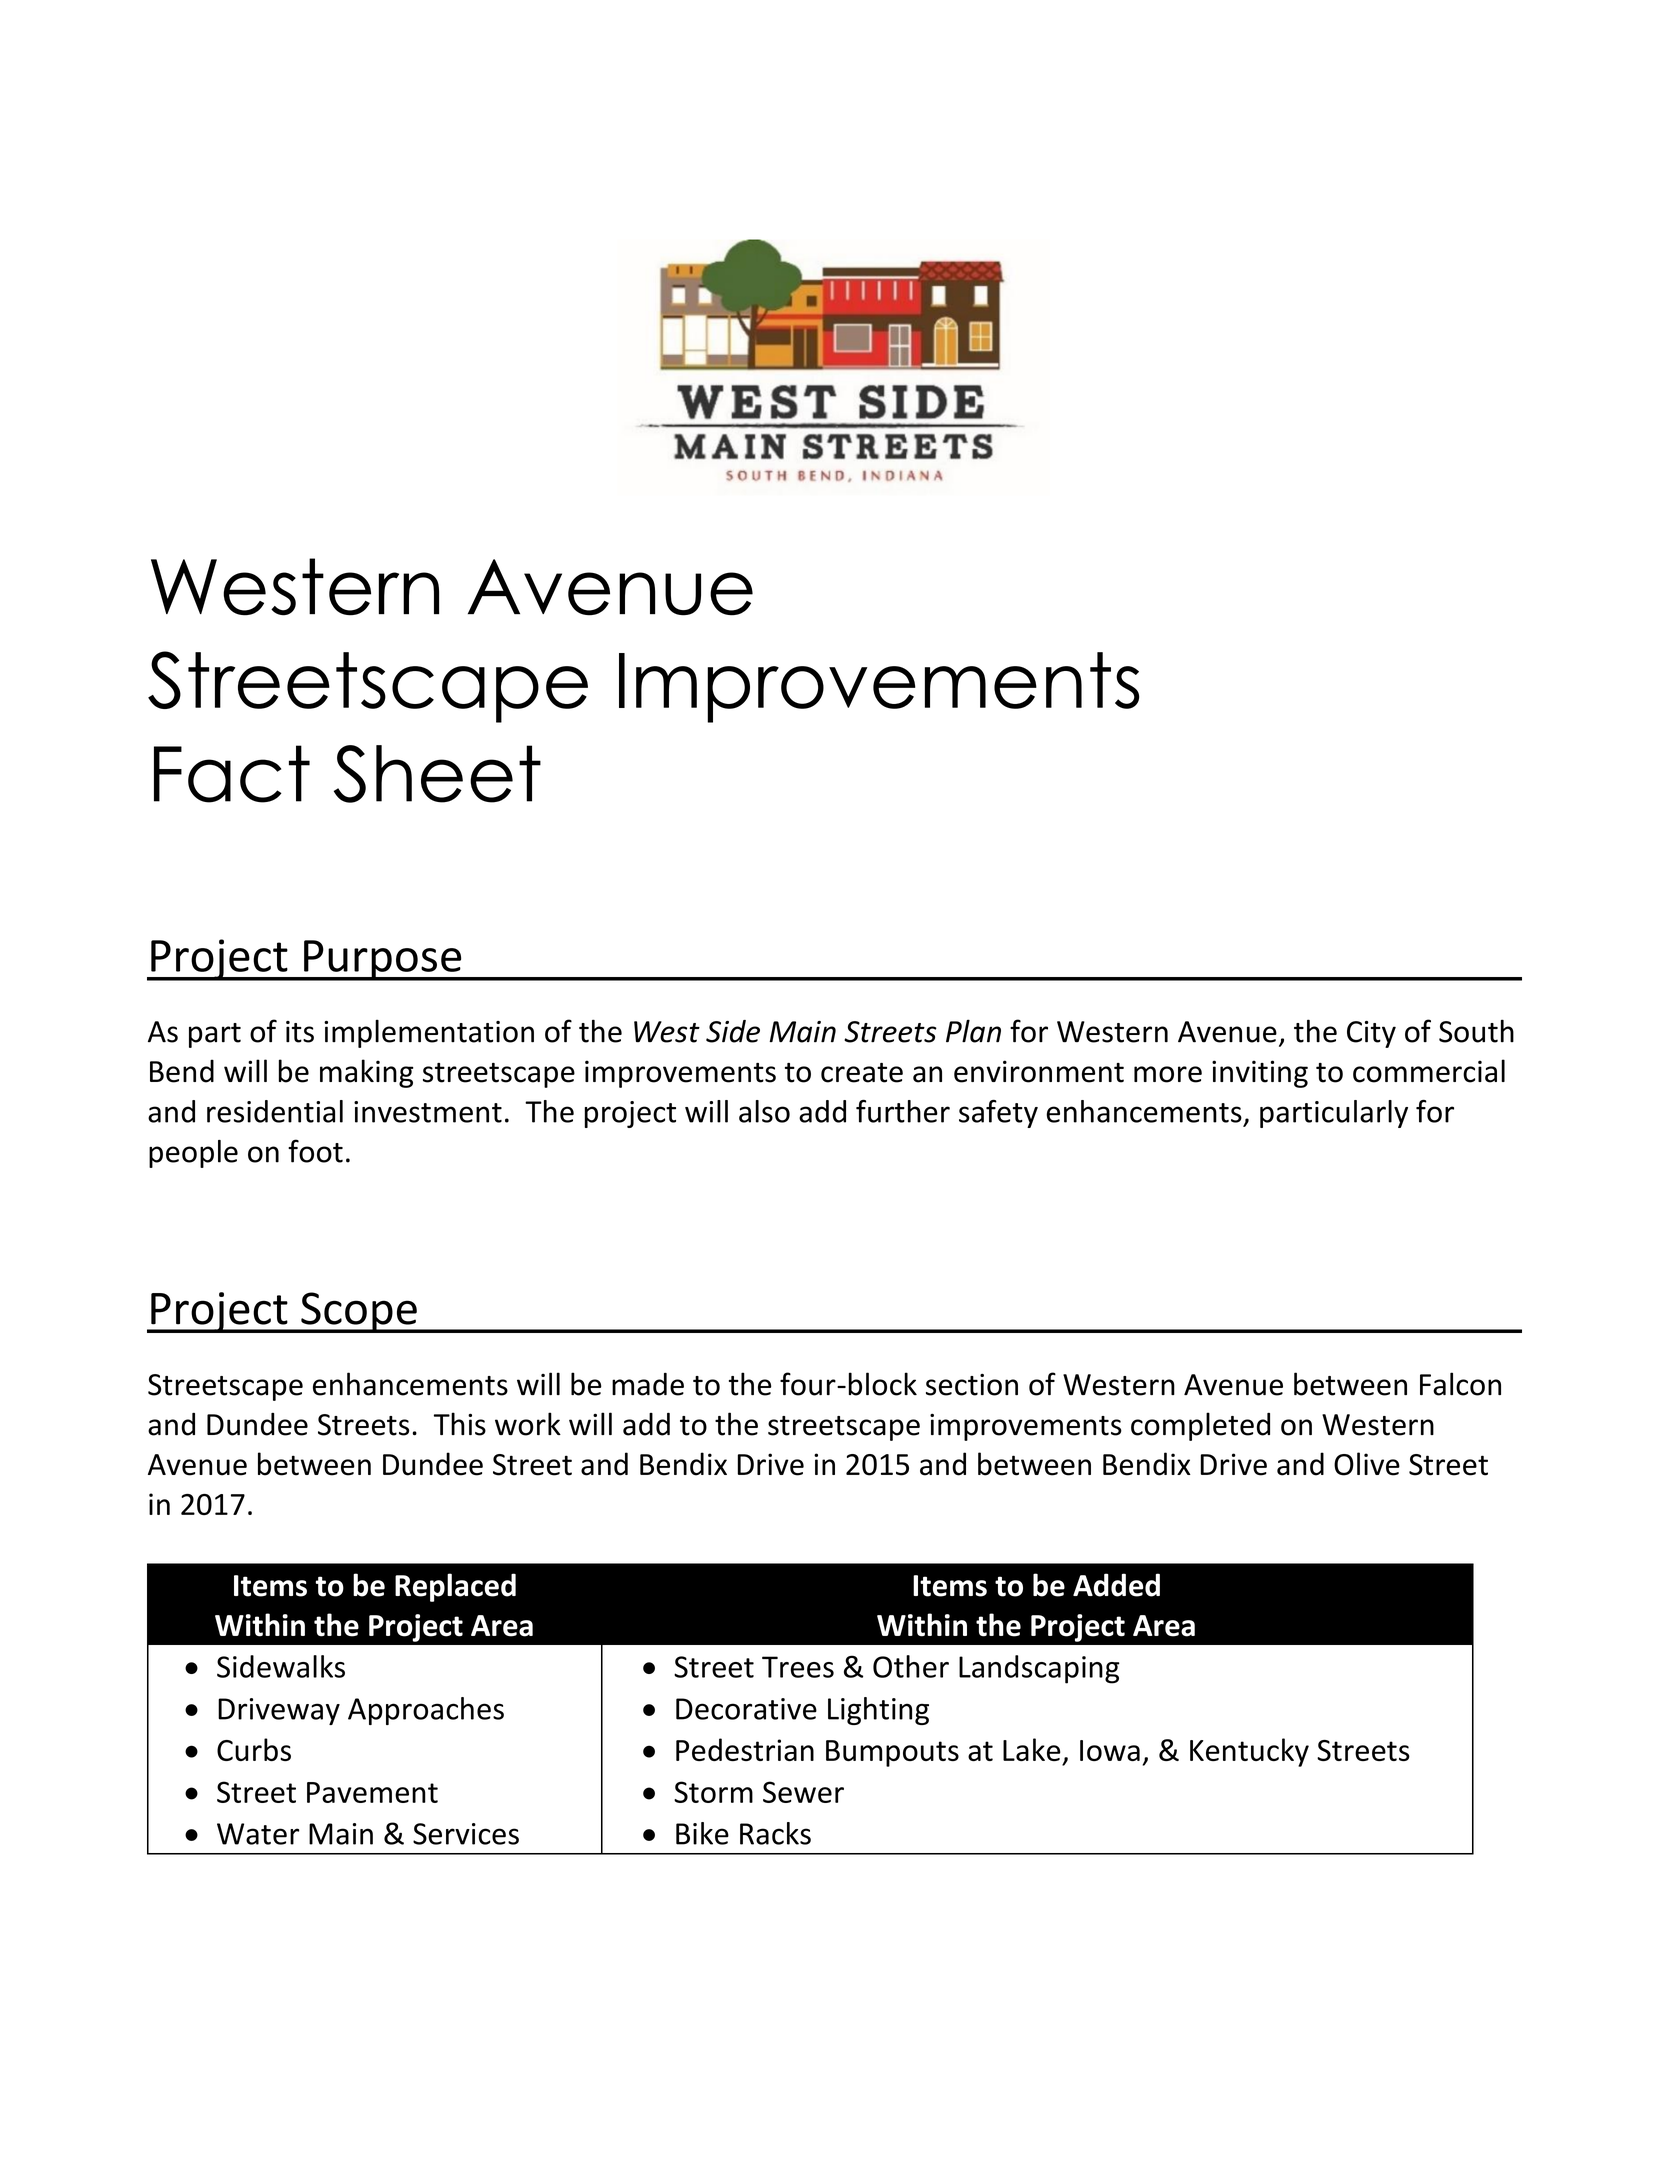  I want to click on Added, so click(1116, 1585).
